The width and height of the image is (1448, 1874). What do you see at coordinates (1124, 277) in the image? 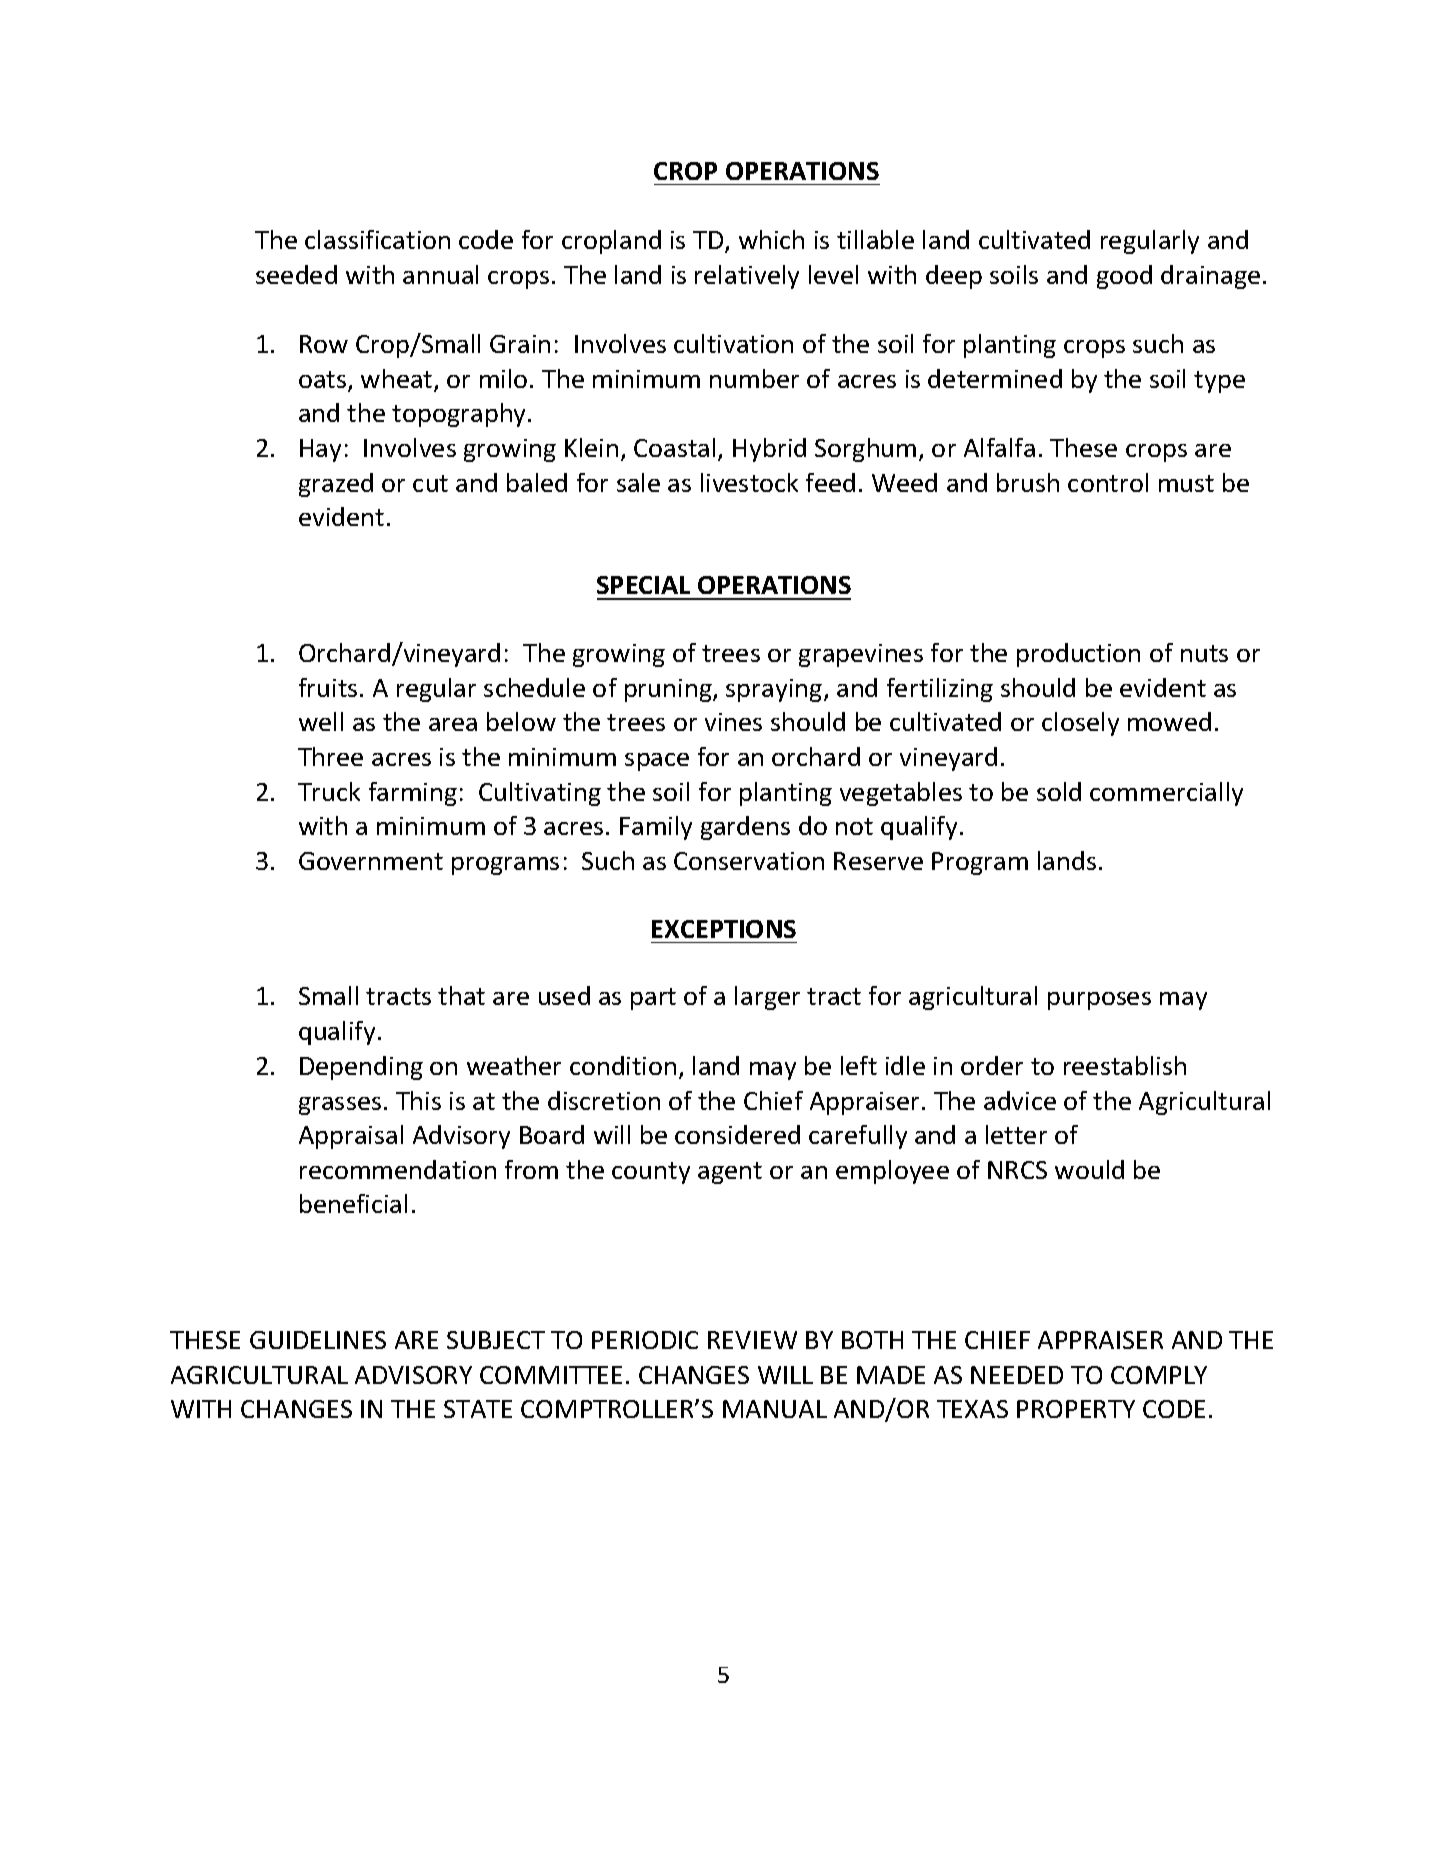
I see `good` at bounding box center [1124, 277].
